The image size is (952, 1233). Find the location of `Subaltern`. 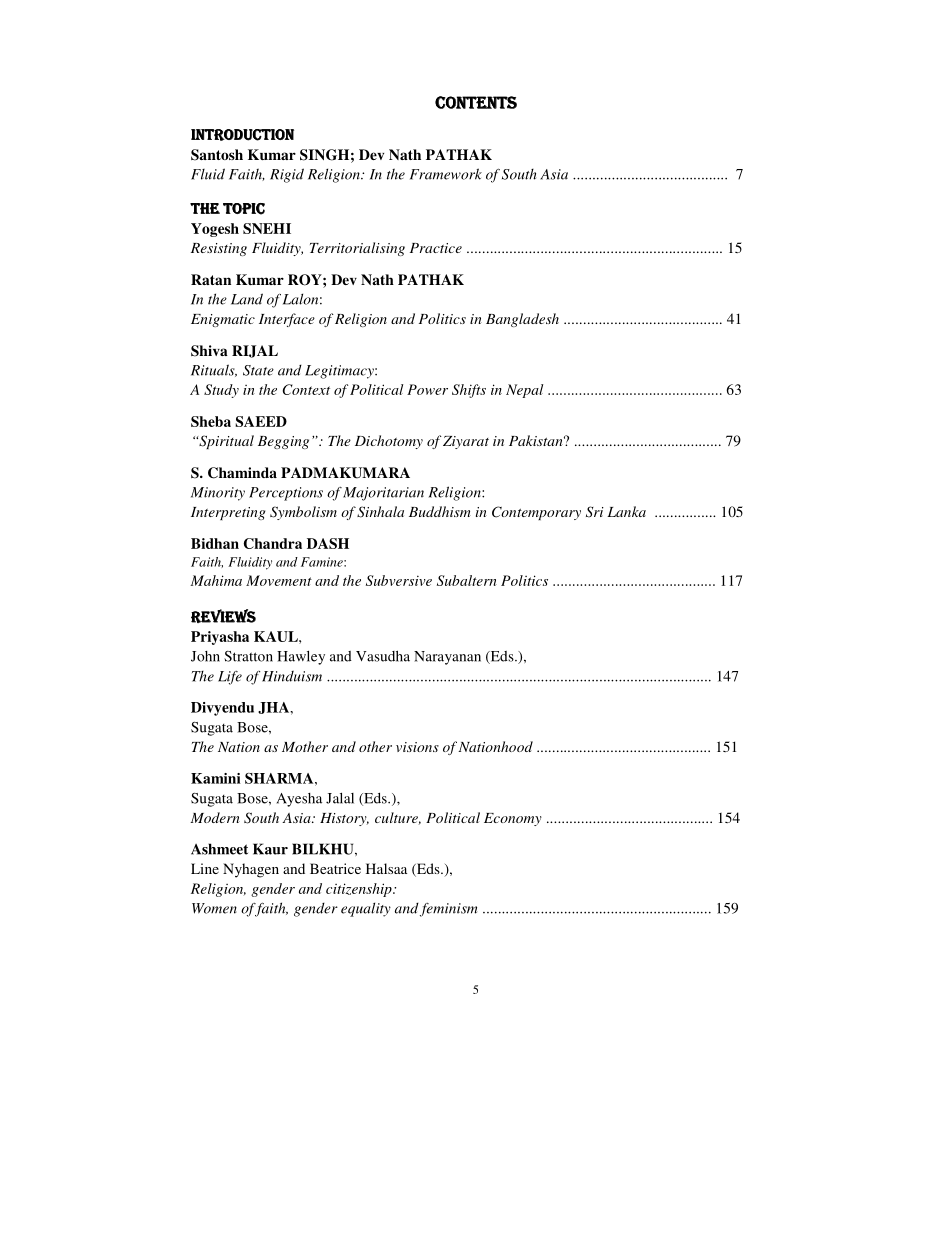

Subaltern is located at coordinates (467, 580).
